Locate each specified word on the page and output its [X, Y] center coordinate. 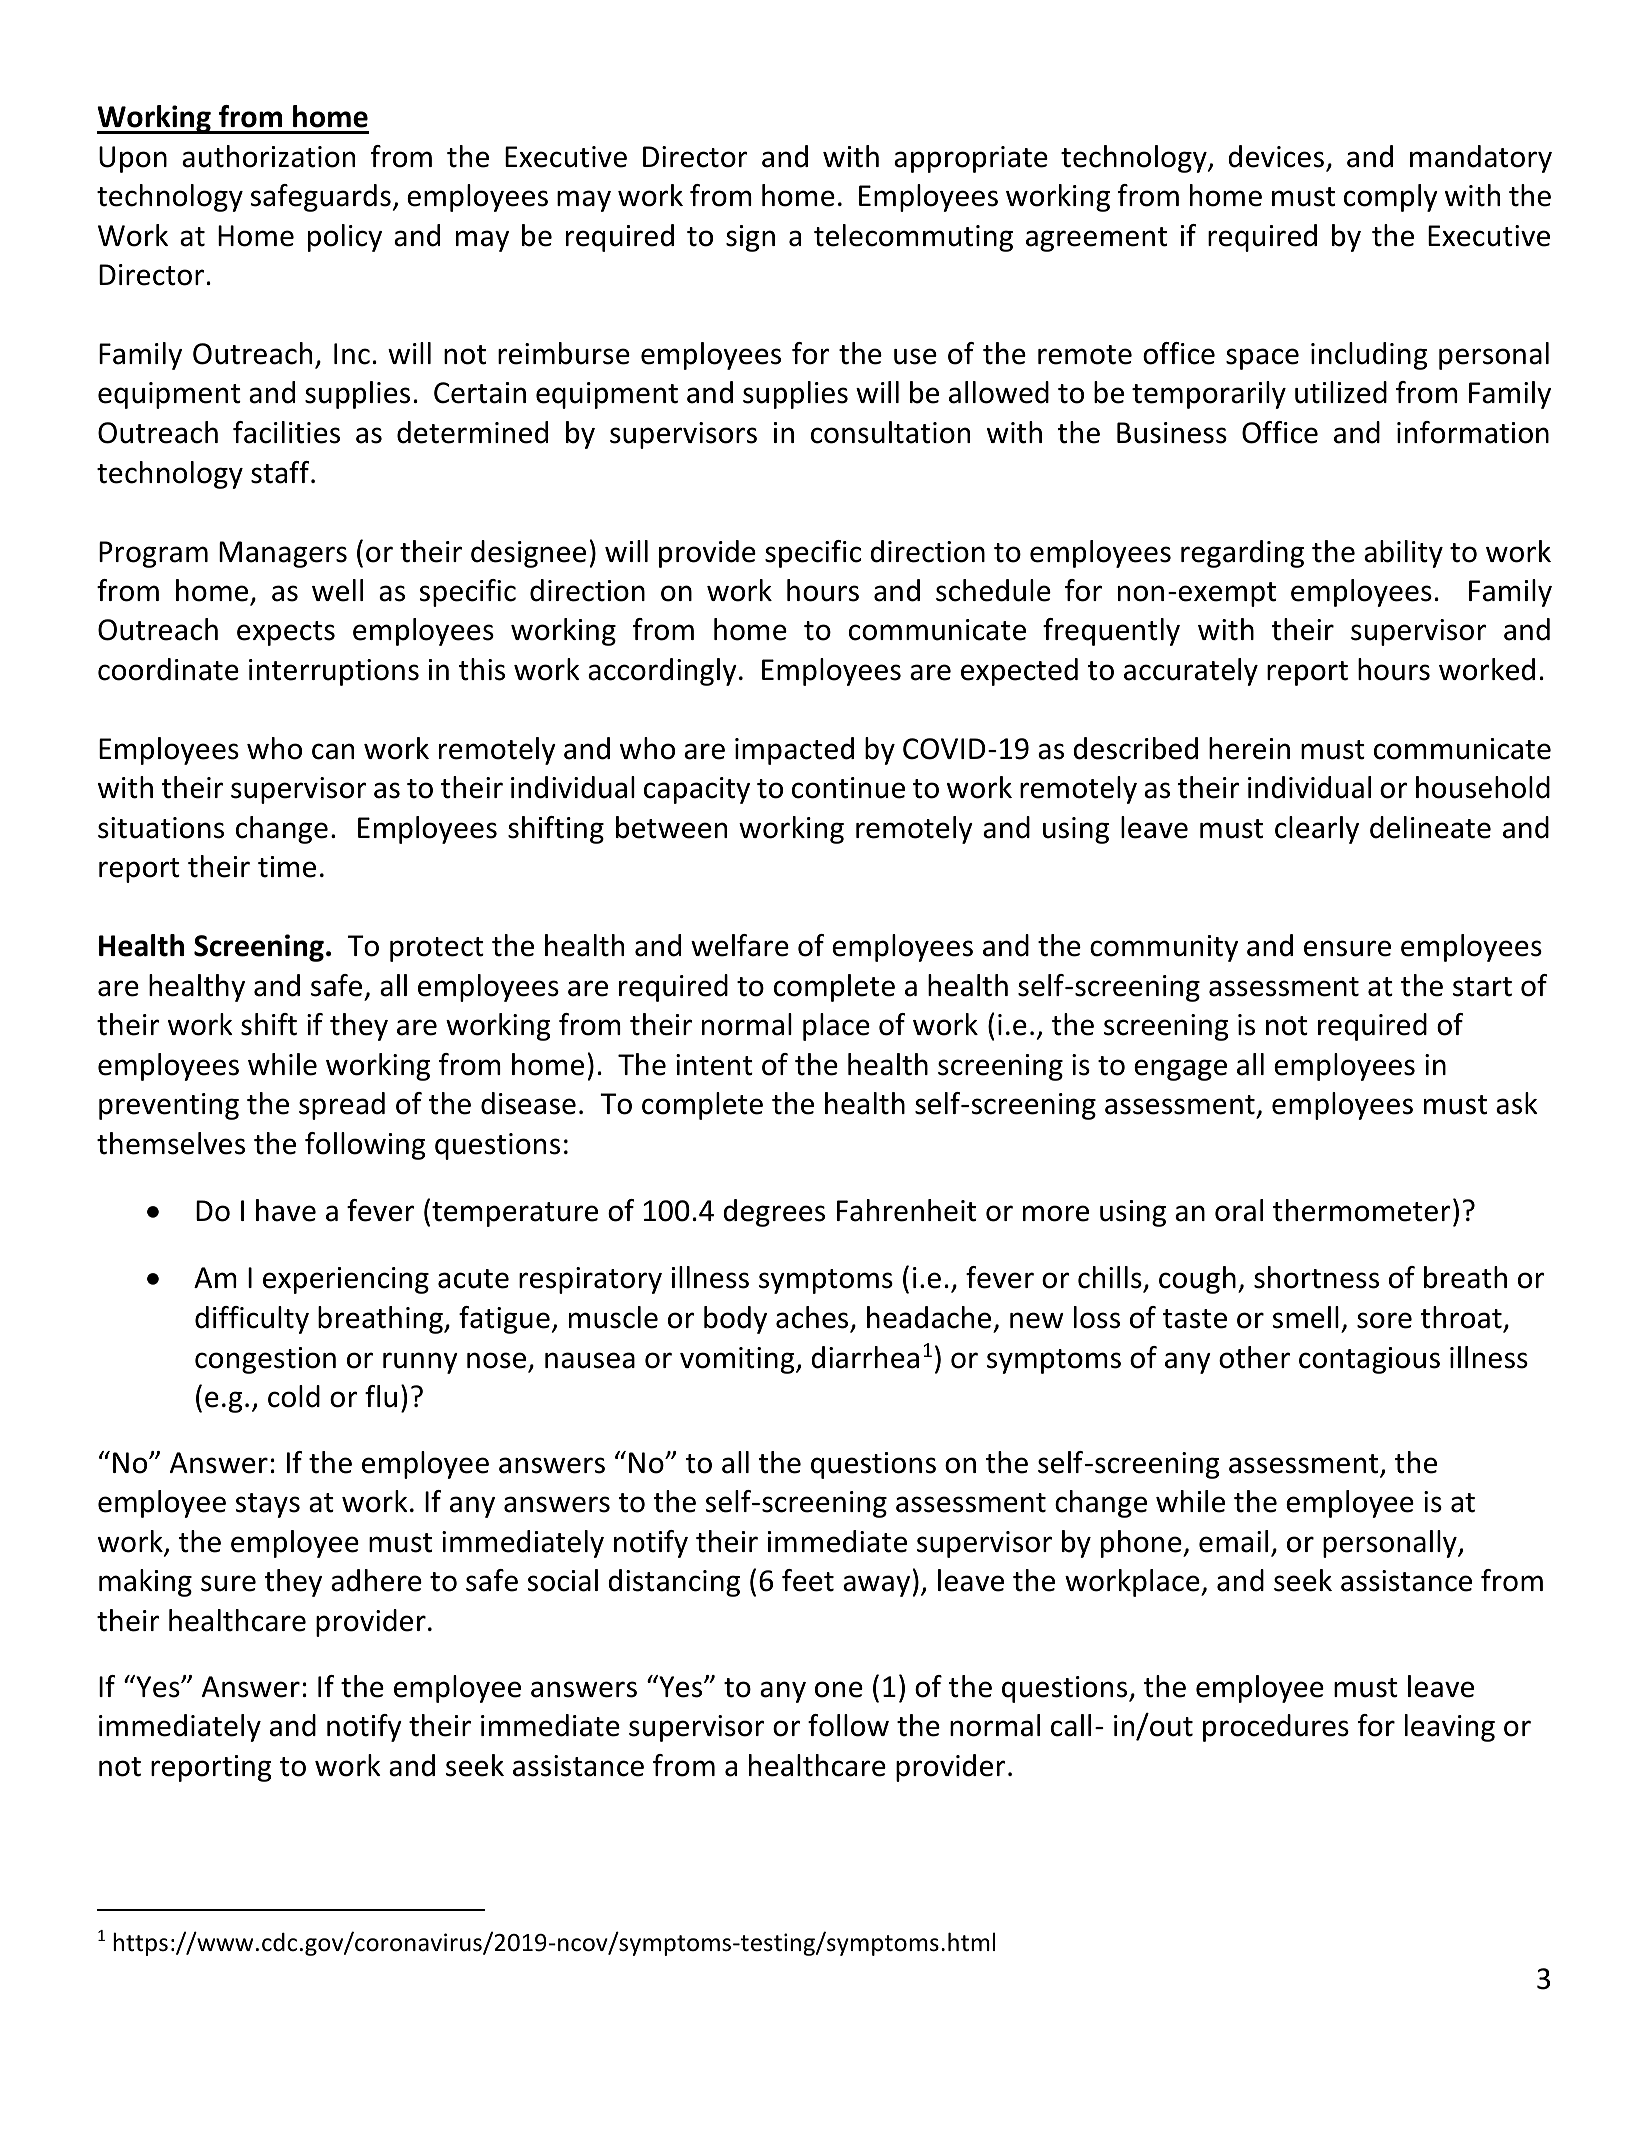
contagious [1369, 1360]
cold [294, 1396]
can [333, 751]
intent [714, 1065]
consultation [890, 432]
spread [342, 1106]
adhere [376, 1580]
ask [1517, 1103]
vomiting [738, 1360]
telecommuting [913, 238]
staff [281, 472]
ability [1403, 554]
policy [345, 238]
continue [848, 788]
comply [1391, 198]
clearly [1317, 830]
